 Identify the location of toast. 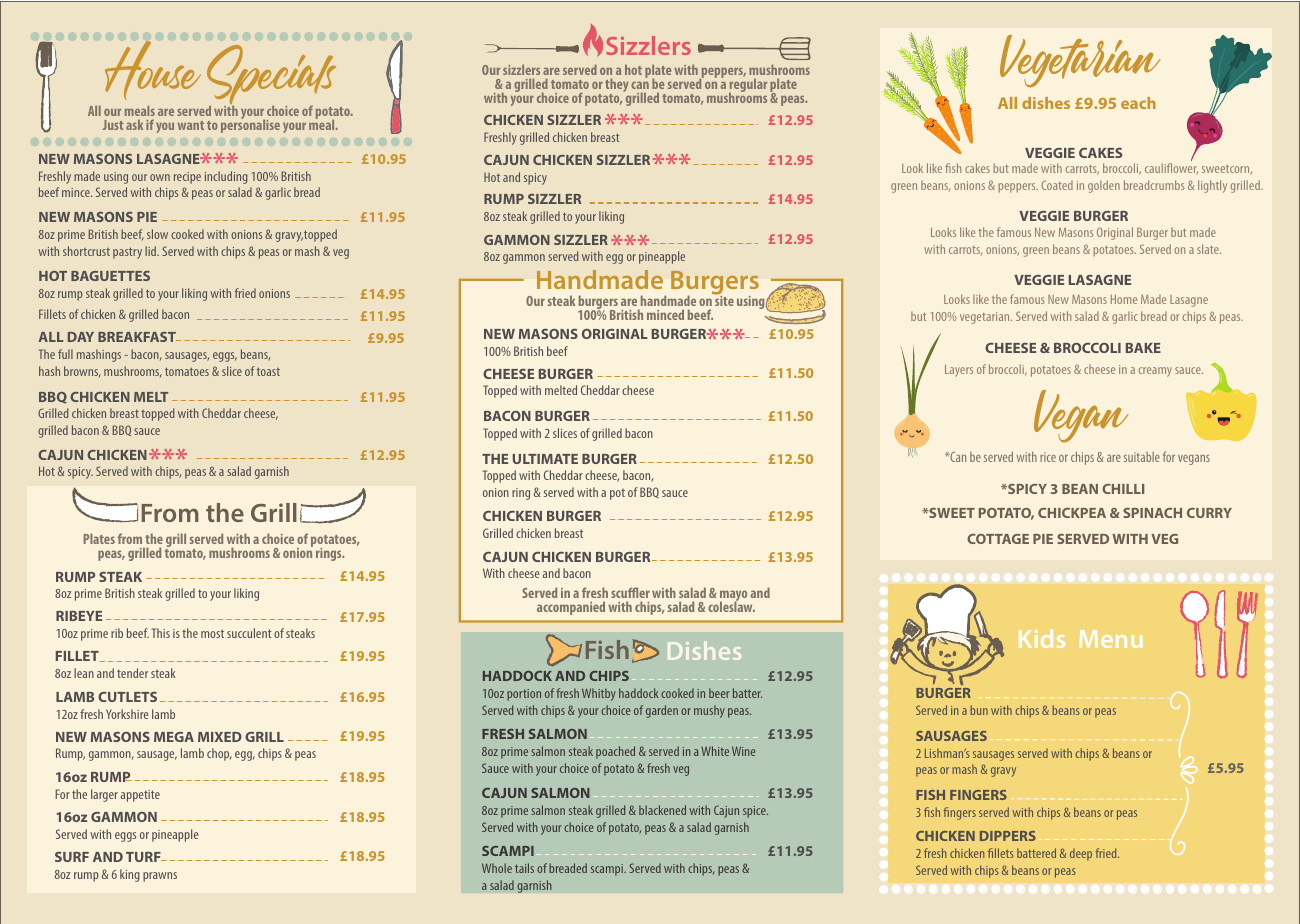
(268, 371).
